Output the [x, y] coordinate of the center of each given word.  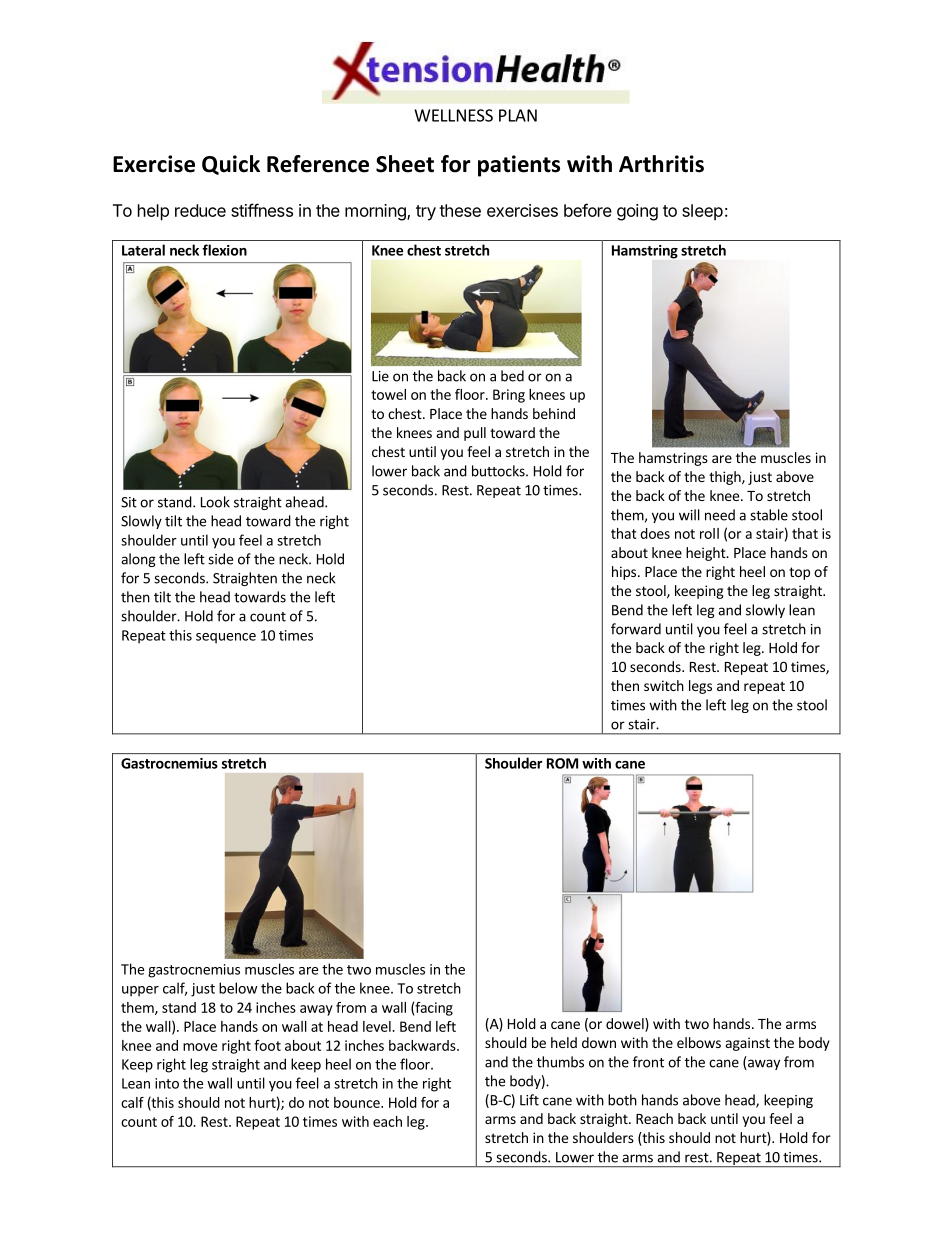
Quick [231, 165]
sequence [226, 638]
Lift [529, 1100]
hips [625, 573]
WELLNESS [453, 115]
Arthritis [661, 164]
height [707, 554]
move [200, 1047]
